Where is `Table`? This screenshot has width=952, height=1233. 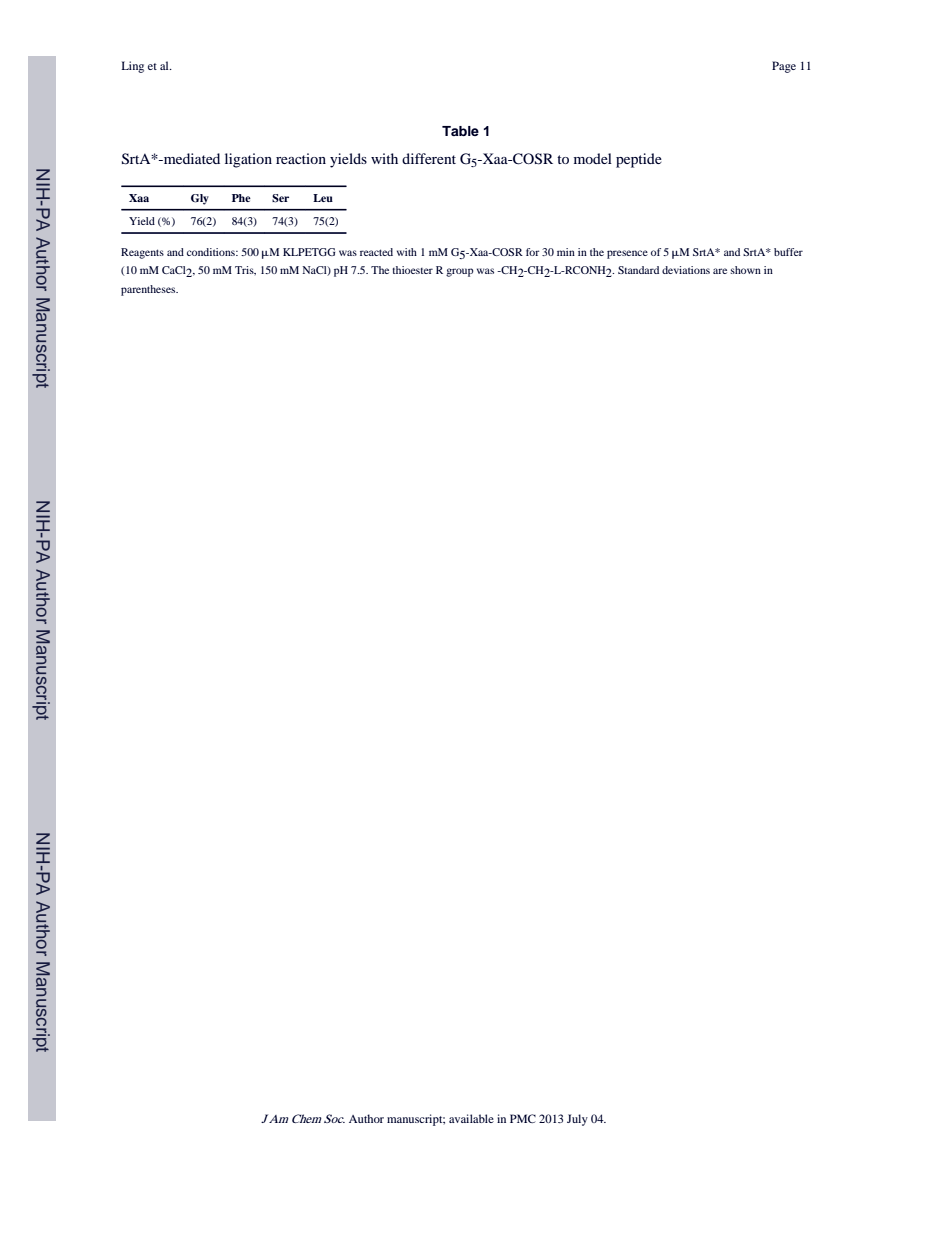 Table is located at coordinates (460, 131).
